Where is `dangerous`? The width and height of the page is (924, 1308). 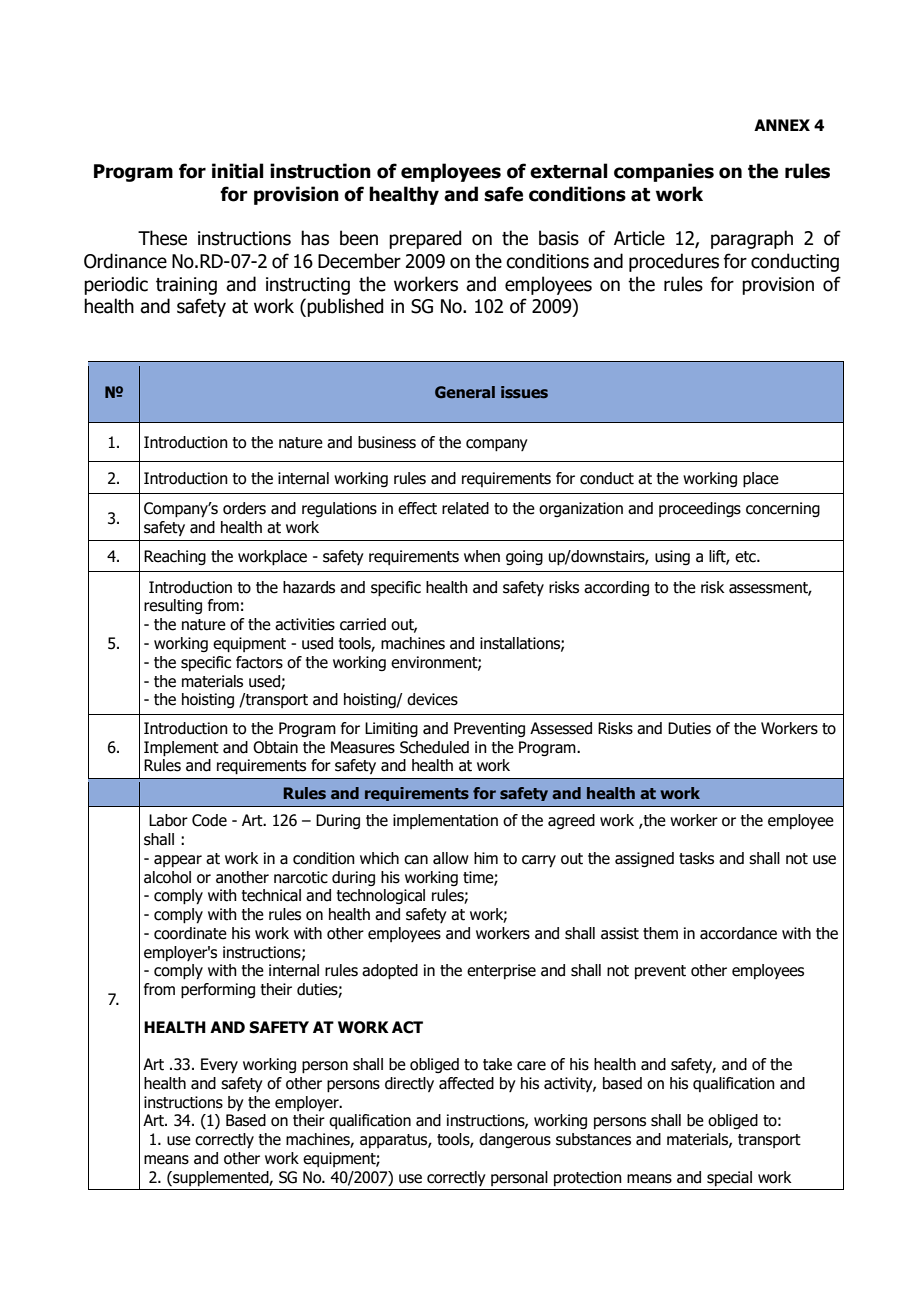
dangerous is located at coordinates (515, 1140).
